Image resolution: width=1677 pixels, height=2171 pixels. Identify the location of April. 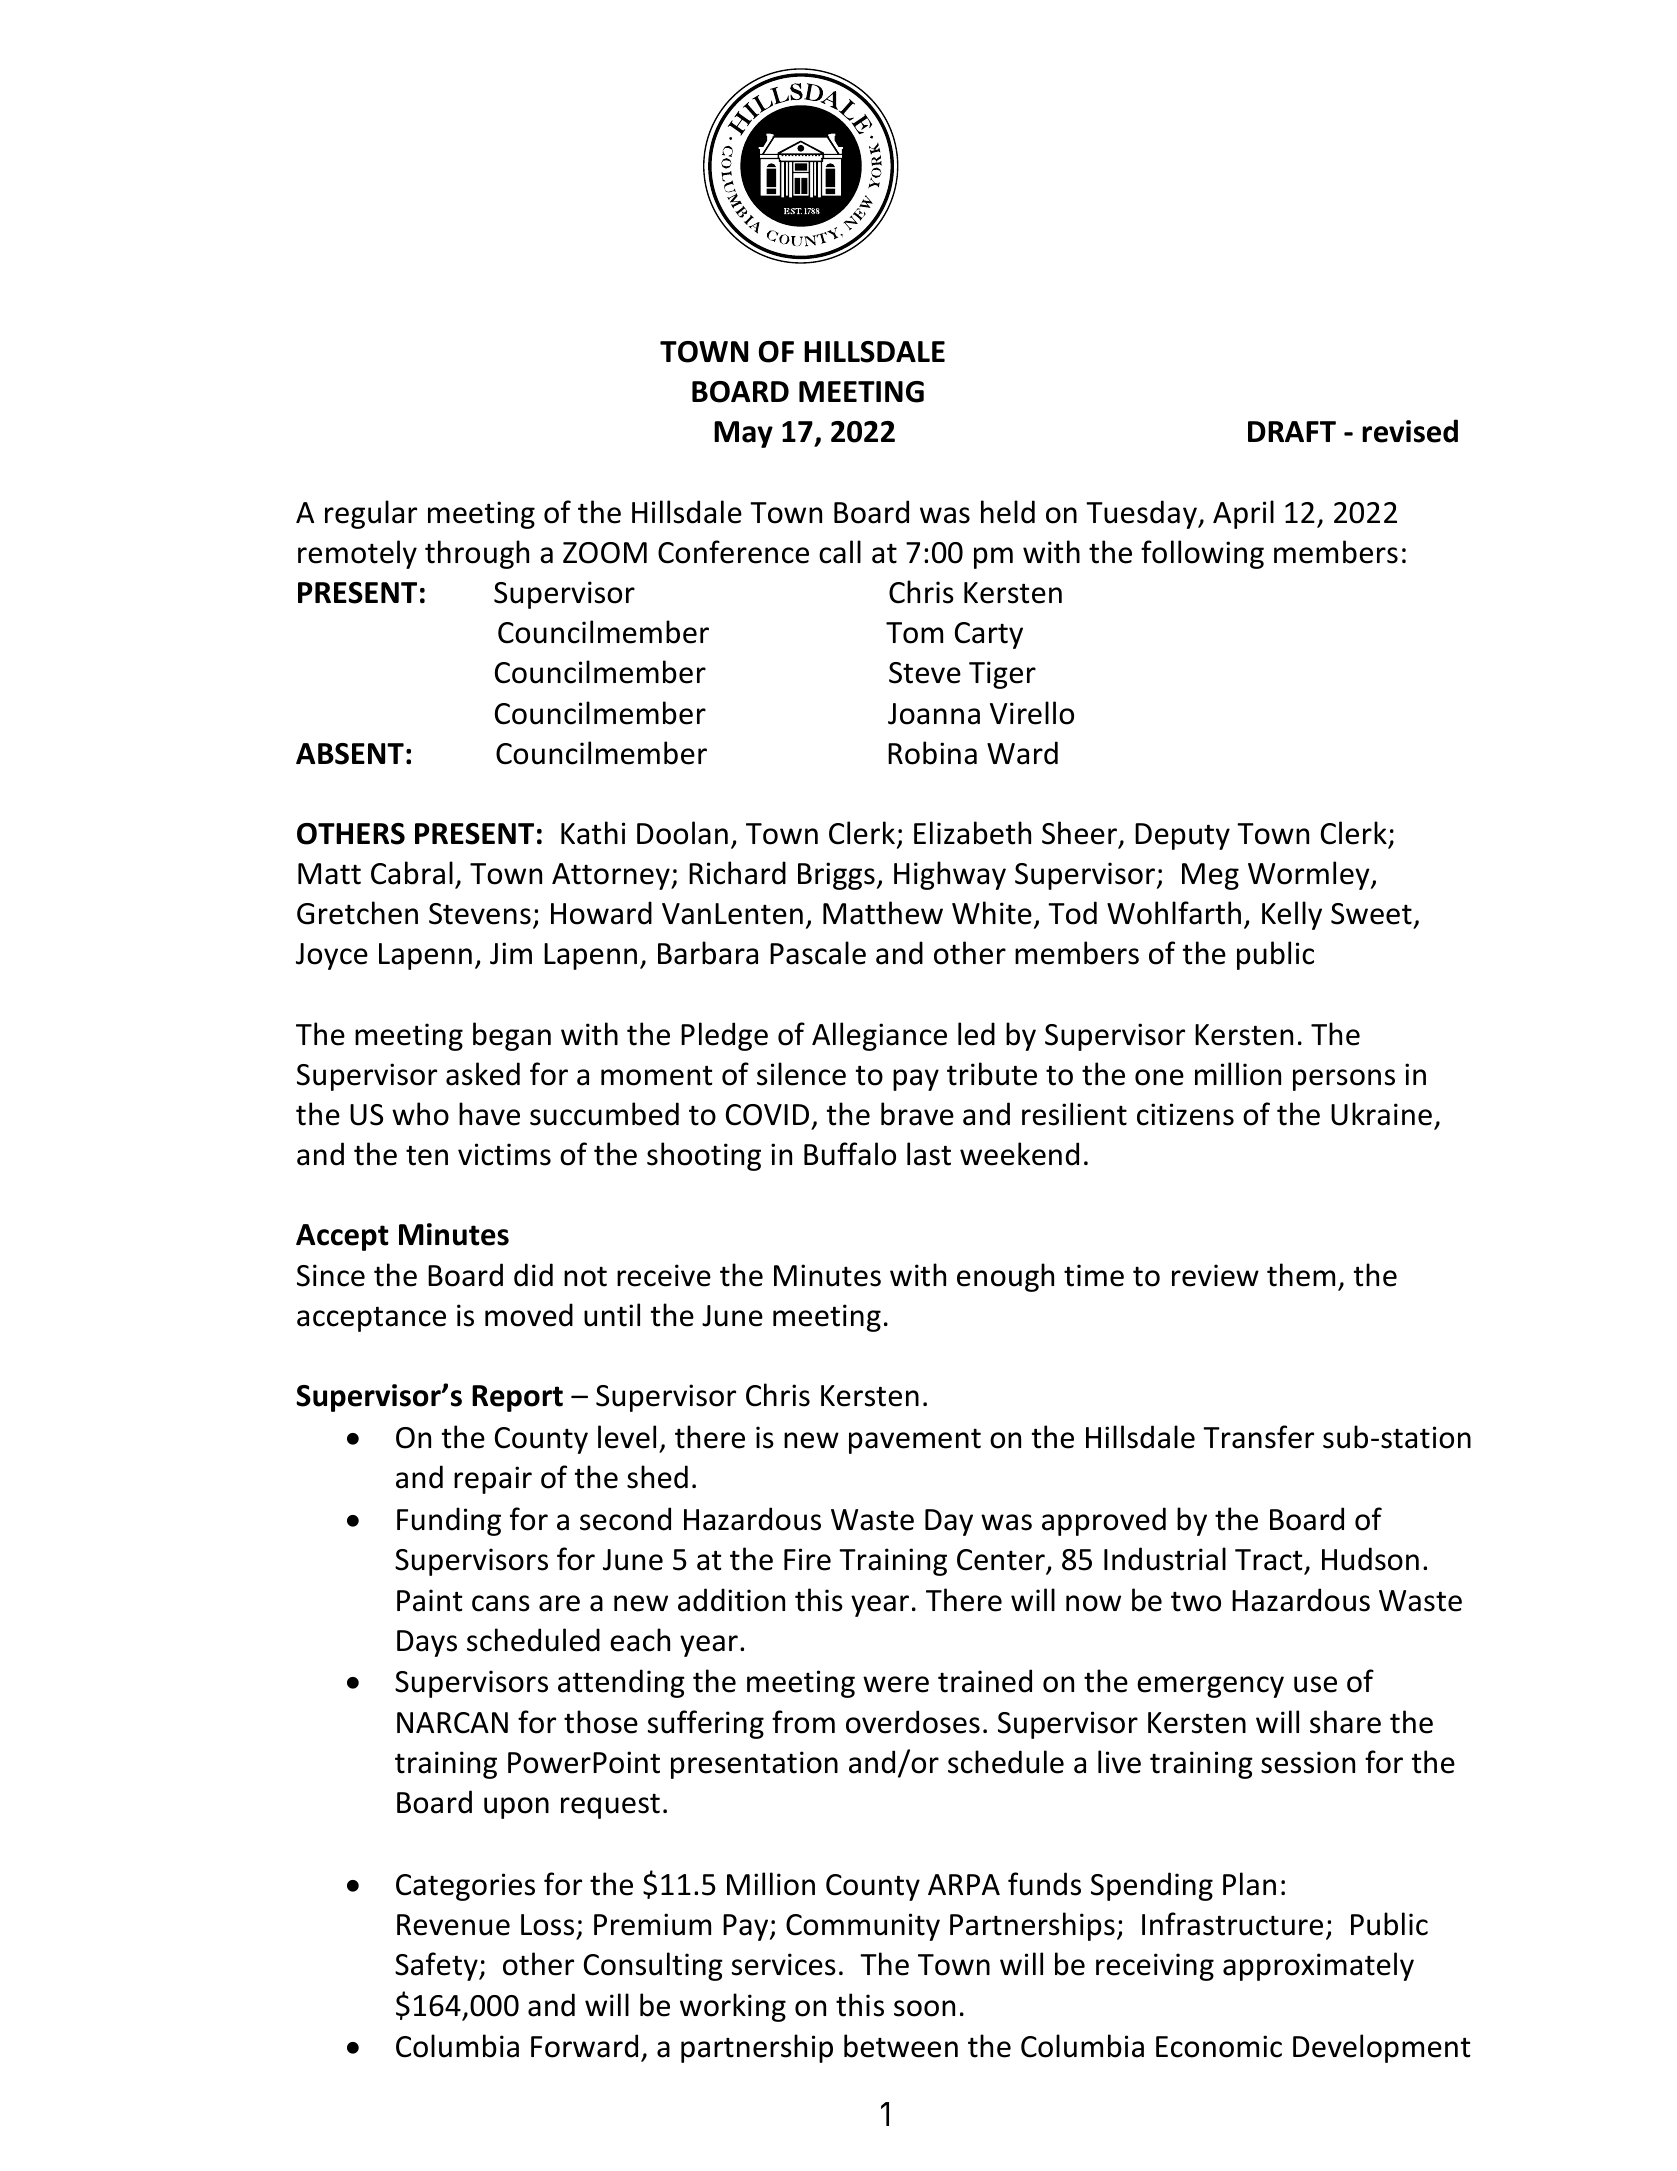
(1243, 514).
